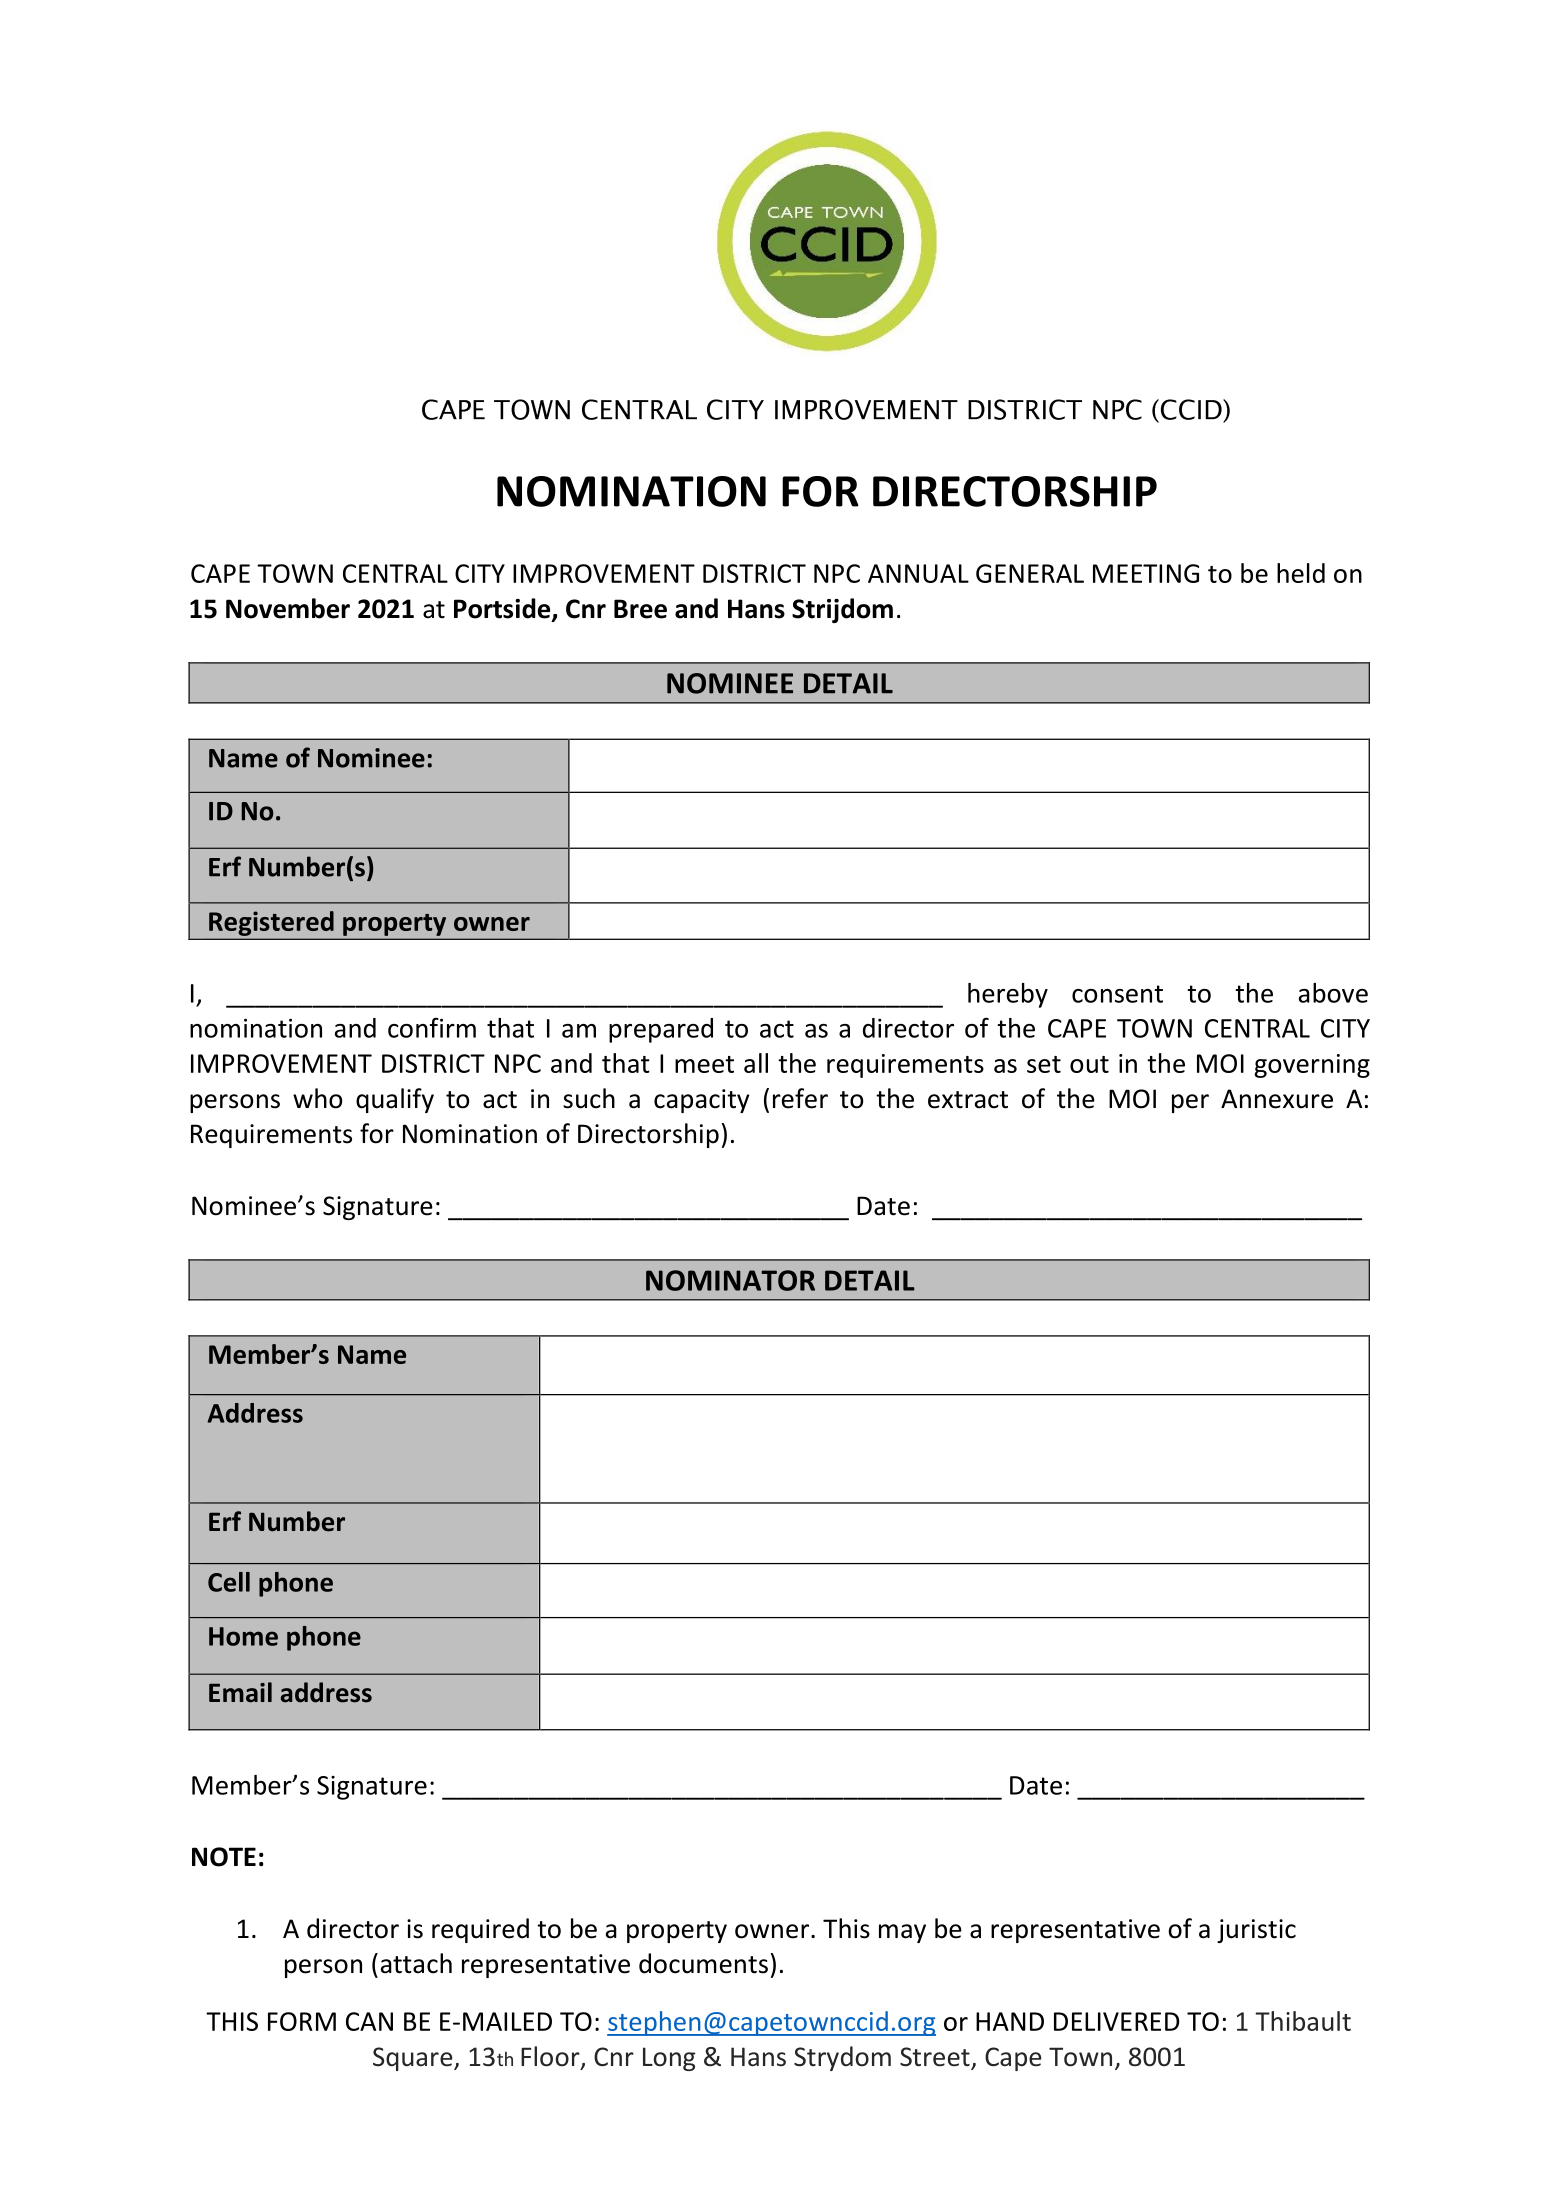  I want to click on CAN, so click(369, 2021).
